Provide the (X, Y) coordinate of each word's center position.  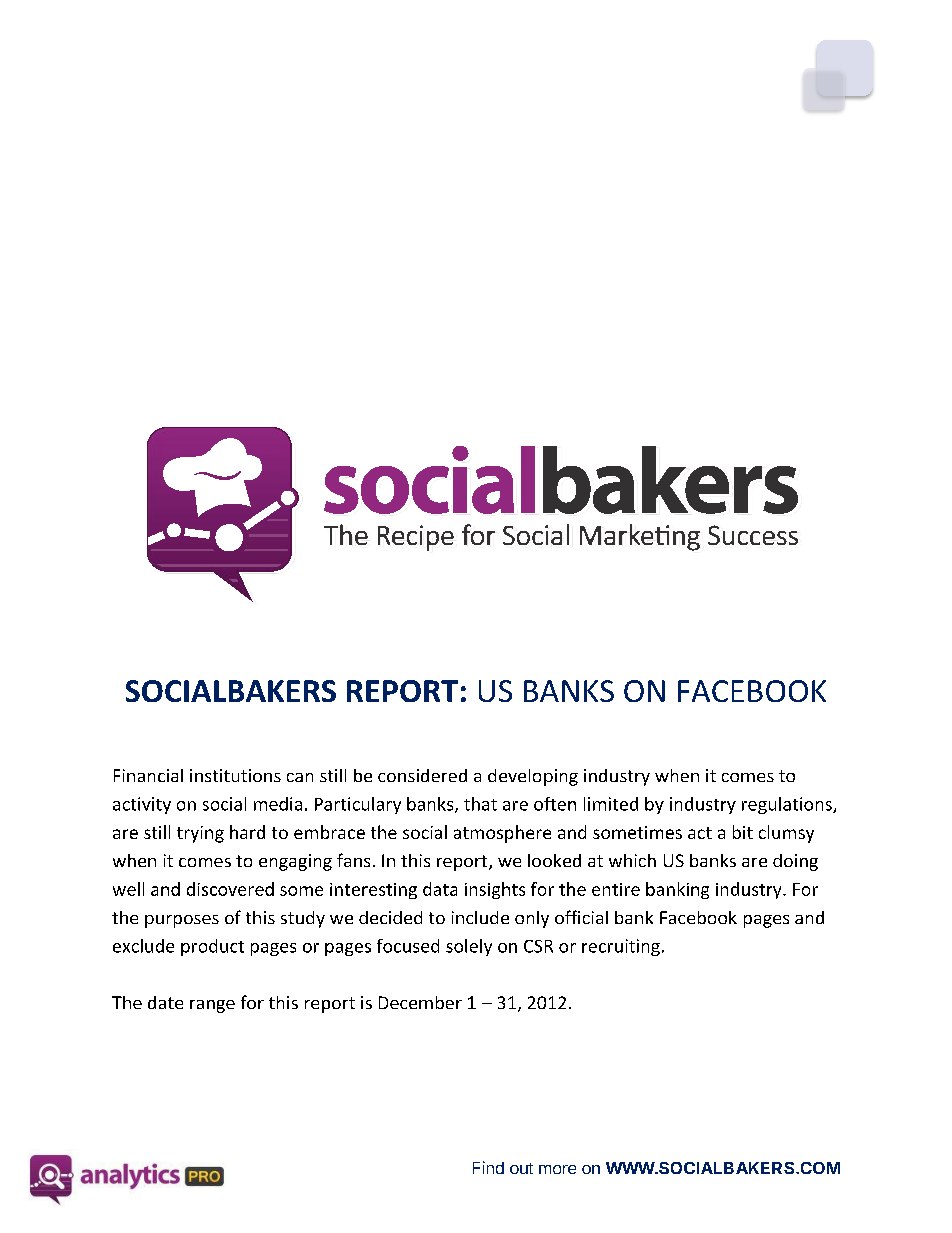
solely (469, 947)
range (212, 1006)
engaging (295, 862)
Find (488, 1167)
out (521, 1168)
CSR (538, 946)
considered (422, 775)
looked (554, 860)
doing (795, 862)
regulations (788, 805)
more (557, 1169)
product (212, 947)
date (165, 1002)
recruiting (621, 947)
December (420, 1002)
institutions (235, 775)
